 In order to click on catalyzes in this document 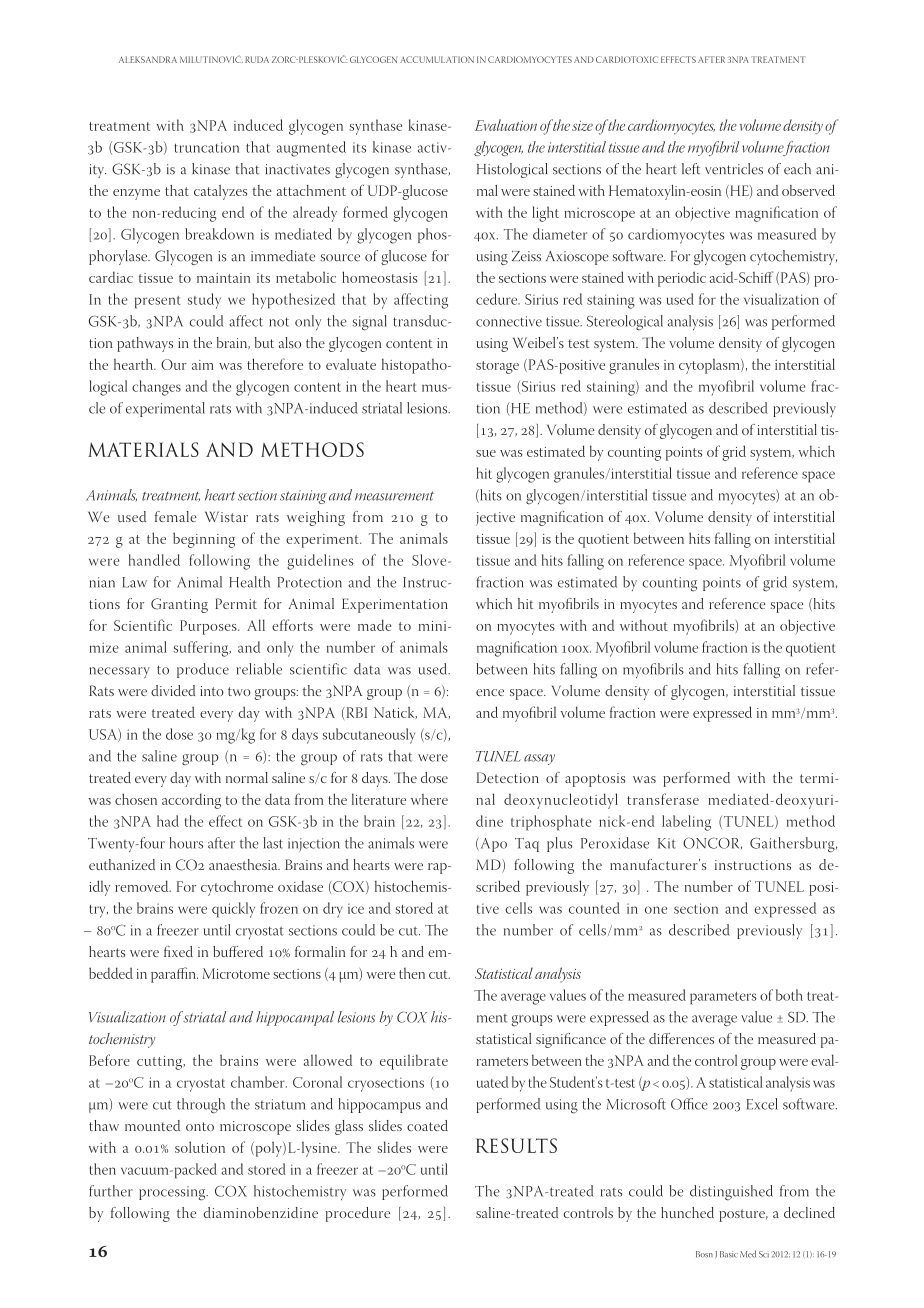, I will do `click(220, 192)`.
